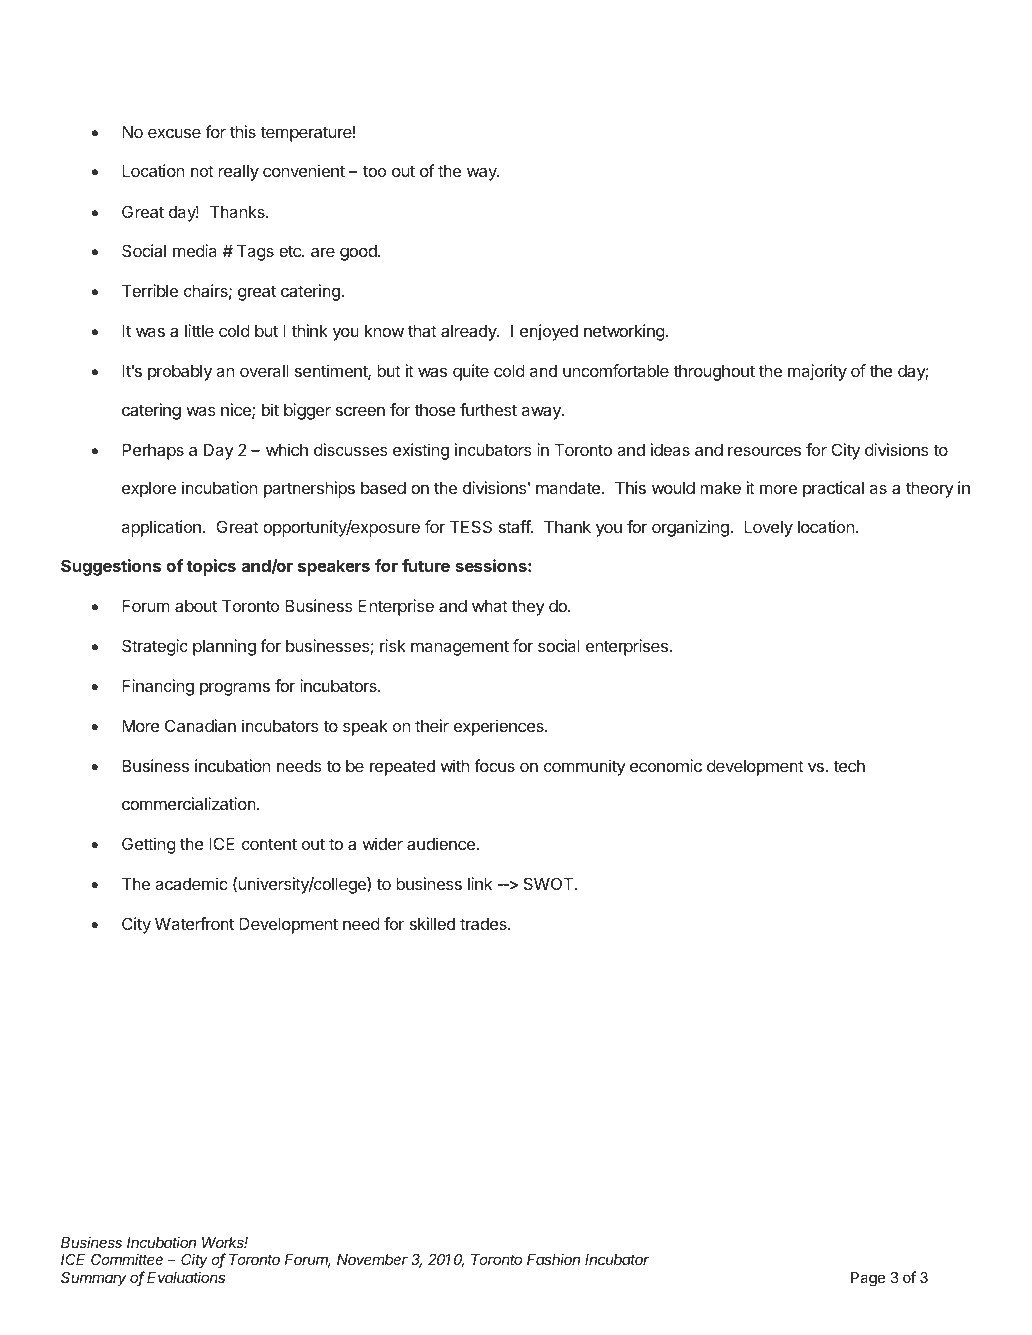 This page has width=1032, height=1335. I want to click on staff, so click(515, 526).
